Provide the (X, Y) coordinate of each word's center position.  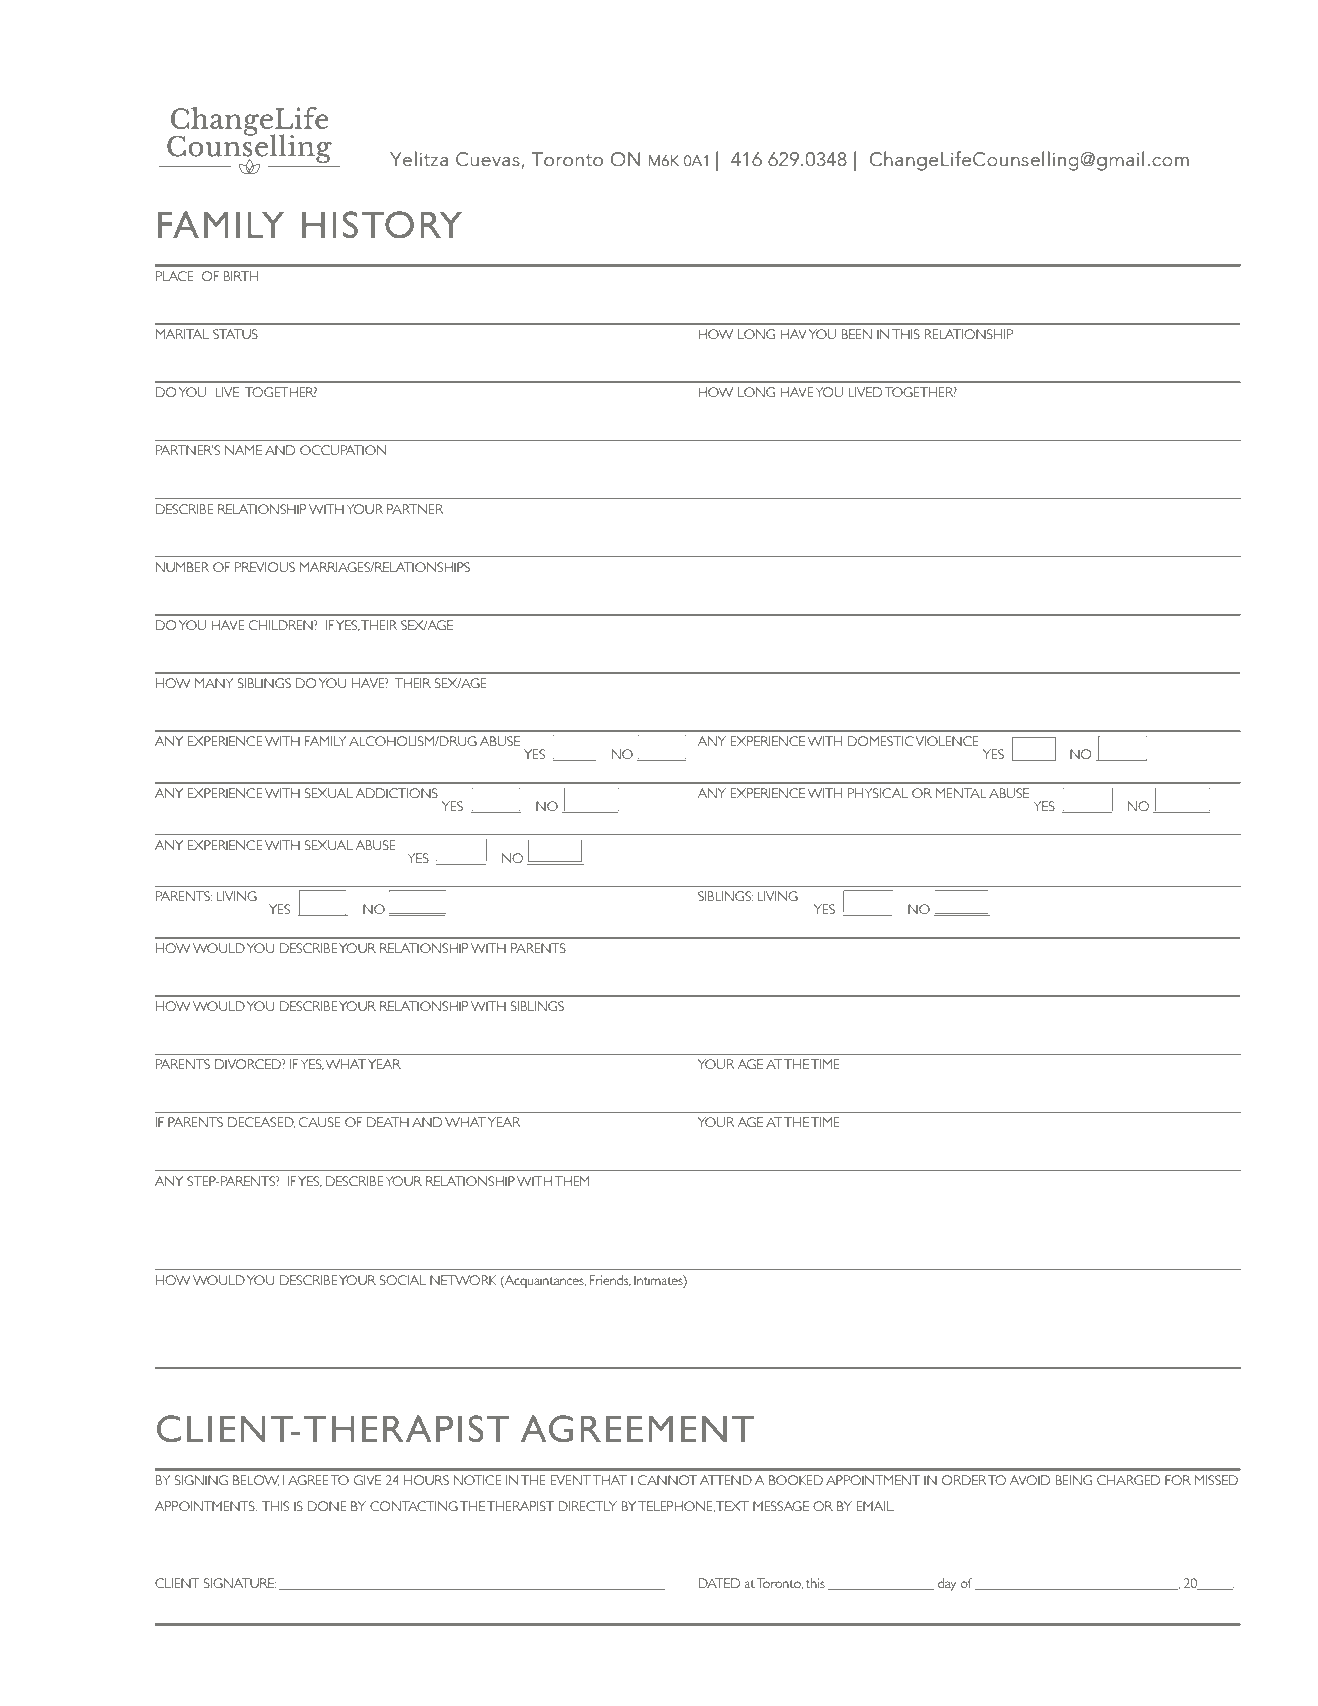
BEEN (856, 334)
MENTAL (961, 793)
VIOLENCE (947, 741)
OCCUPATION (343, 450)
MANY (214, 683)
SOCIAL (403, 1280)
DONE (327, 1506)
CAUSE (319, 1122)
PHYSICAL (878, 793)
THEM (572, 1181)
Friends (610, 1280)
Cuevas (489, 160)
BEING (1073, 1480)
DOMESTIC (881, 741)
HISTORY (382, 224)
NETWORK (463, 1280)
